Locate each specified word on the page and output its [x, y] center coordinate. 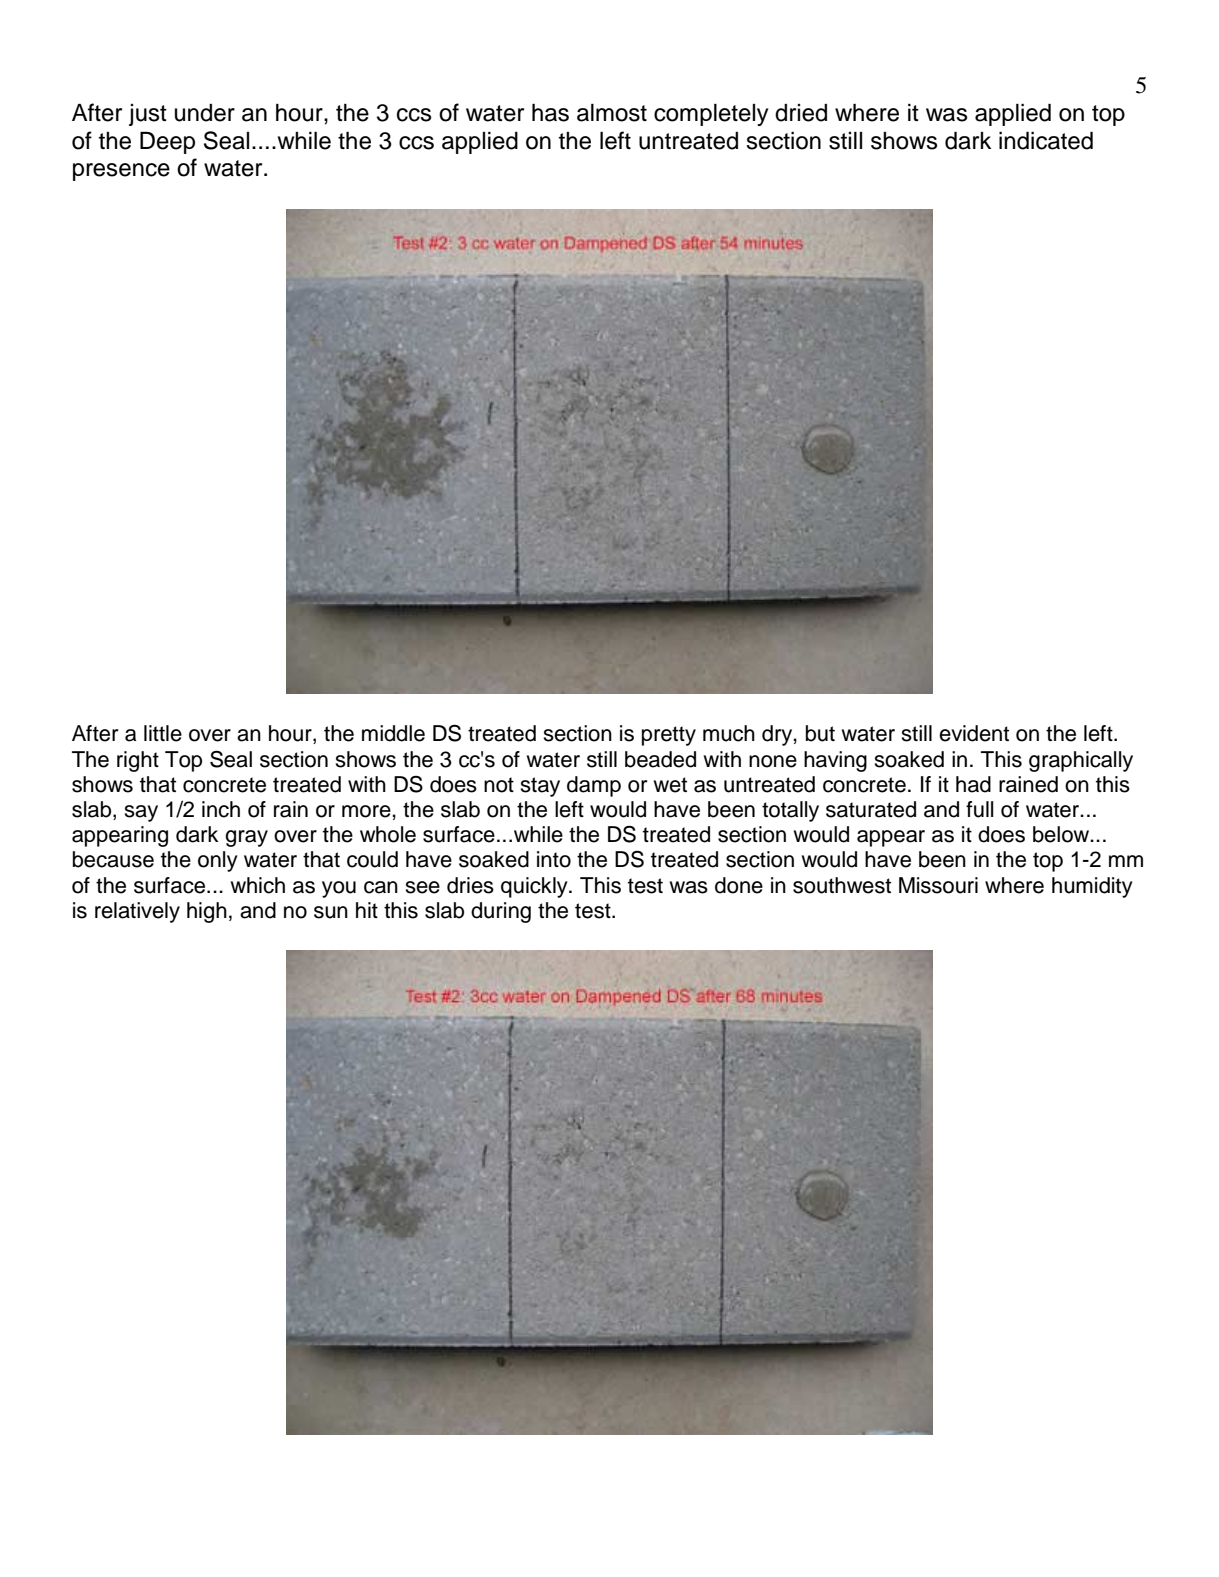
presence [121, 172]
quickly [535, 887]
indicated [1046, 141]
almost [612, 113]
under [205, 113]
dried [801, 113]
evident [974, 733]
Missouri [938, 885]
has [550, 113]
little [163, 733]
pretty [669, 736]
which [258, 885]
